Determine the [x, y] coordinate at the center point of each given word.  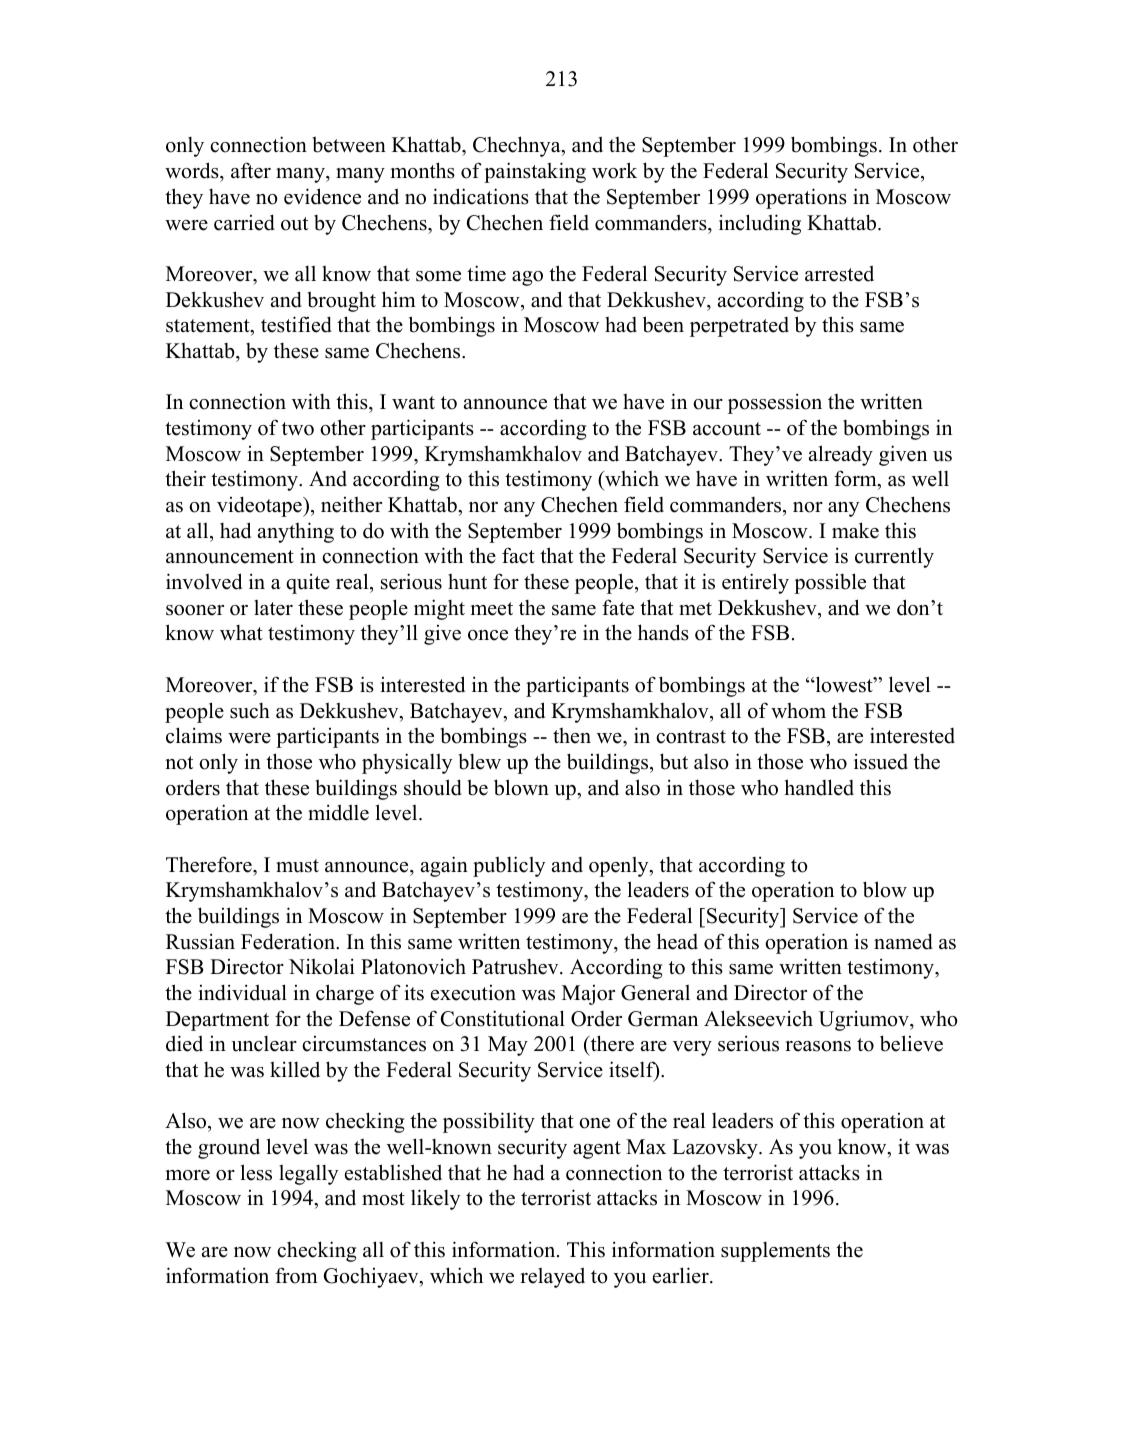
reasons [818, 1046]
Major [588, 995]
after [251, 170]
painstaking [535, 172]
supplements [775, 1252]
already [841, 455]
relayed [552, 1277]
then [572, 736]
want [413, 402]
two [298, 429]
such [250, 711]
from [296, 1275]
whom [798, 711]
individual [242, 992]
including [760, 224]
